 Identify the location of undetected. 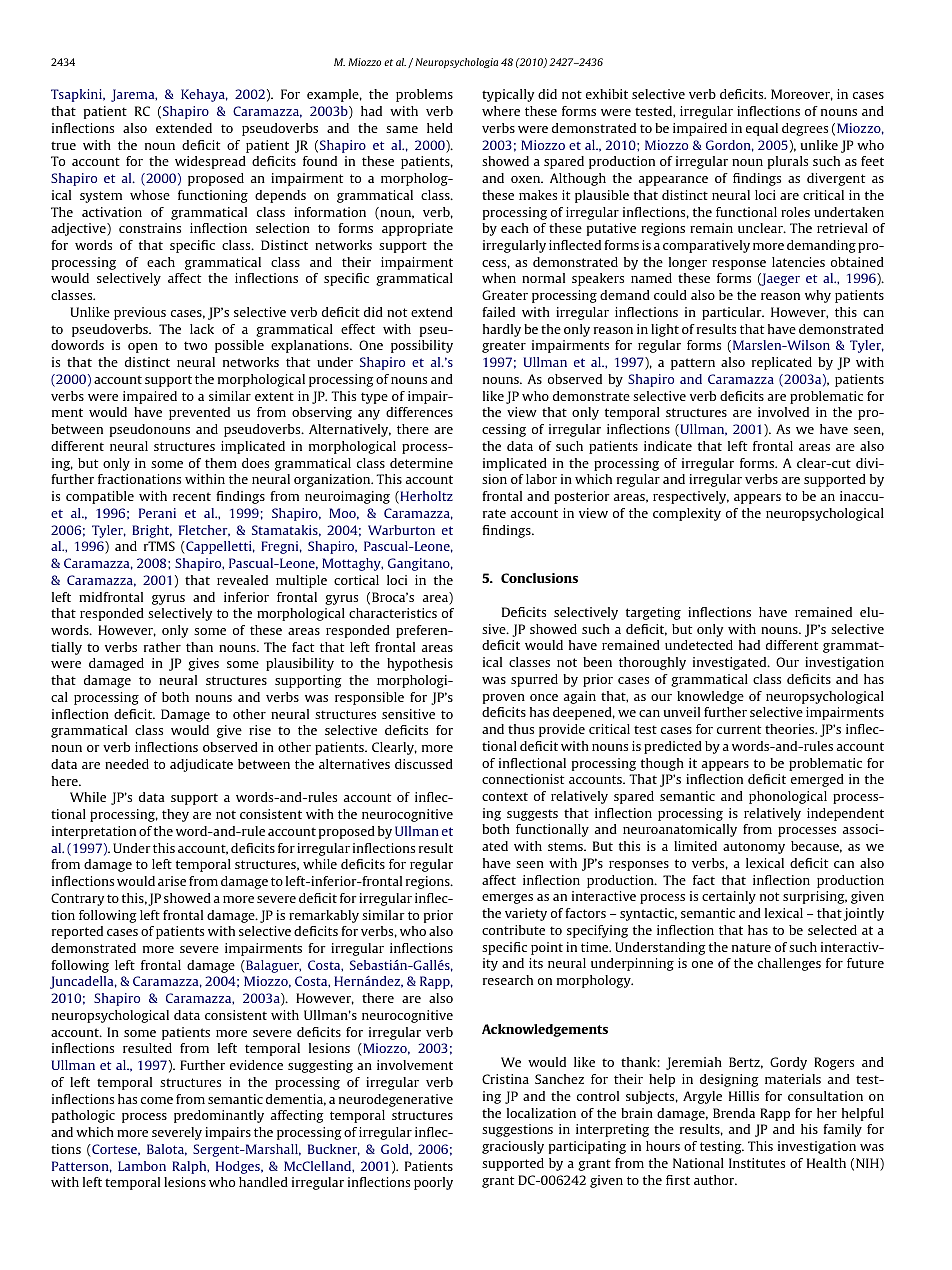
(699, 645).
